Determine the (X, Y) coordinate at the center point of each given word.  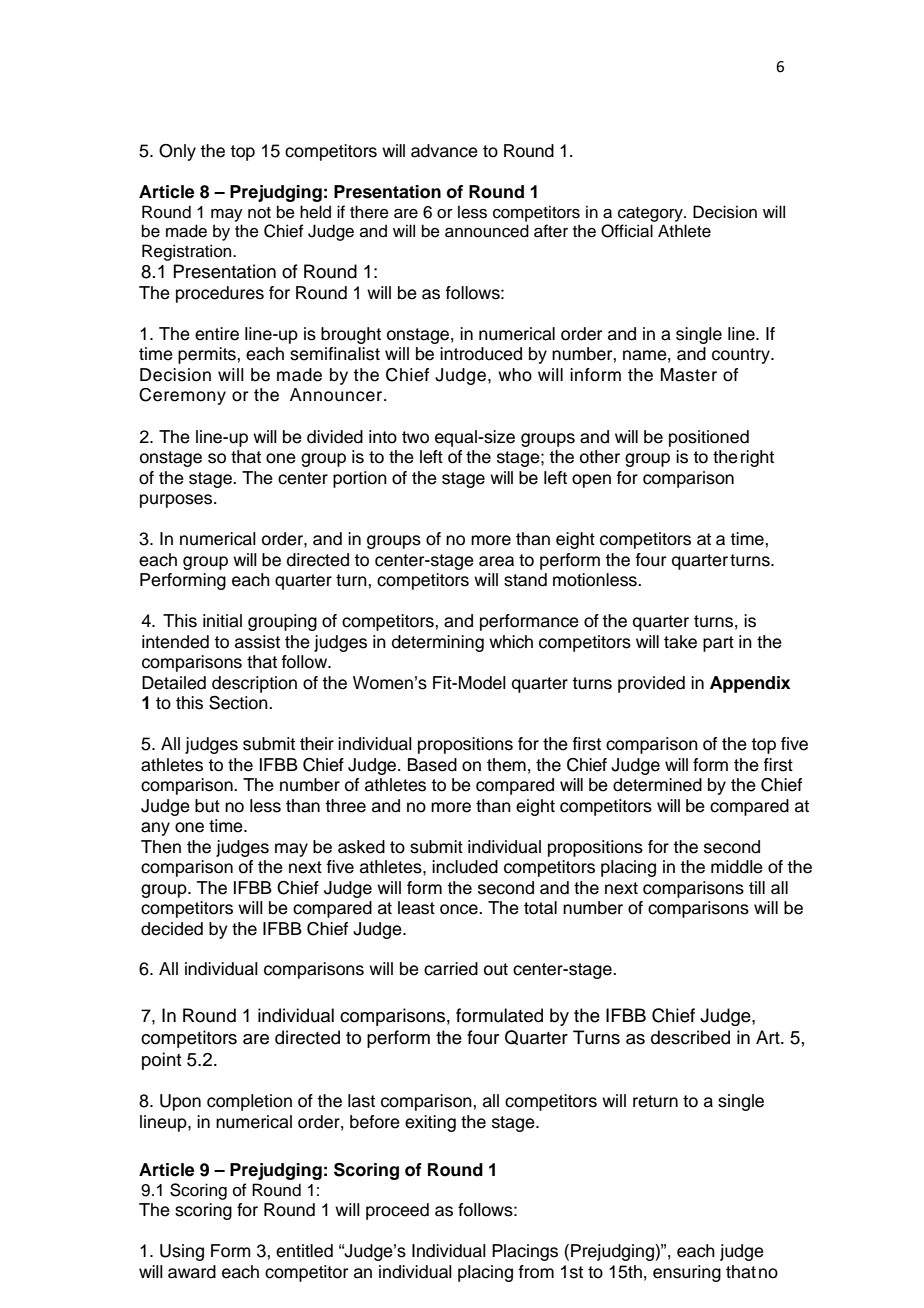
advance (444, 151)
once (460, 909)
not (259, 213)
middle (737, 867)
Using (182, 1252)
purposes (177, 501)
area (496, 561)
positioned (709, 438)
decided (172, 929)
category (651, 214)
